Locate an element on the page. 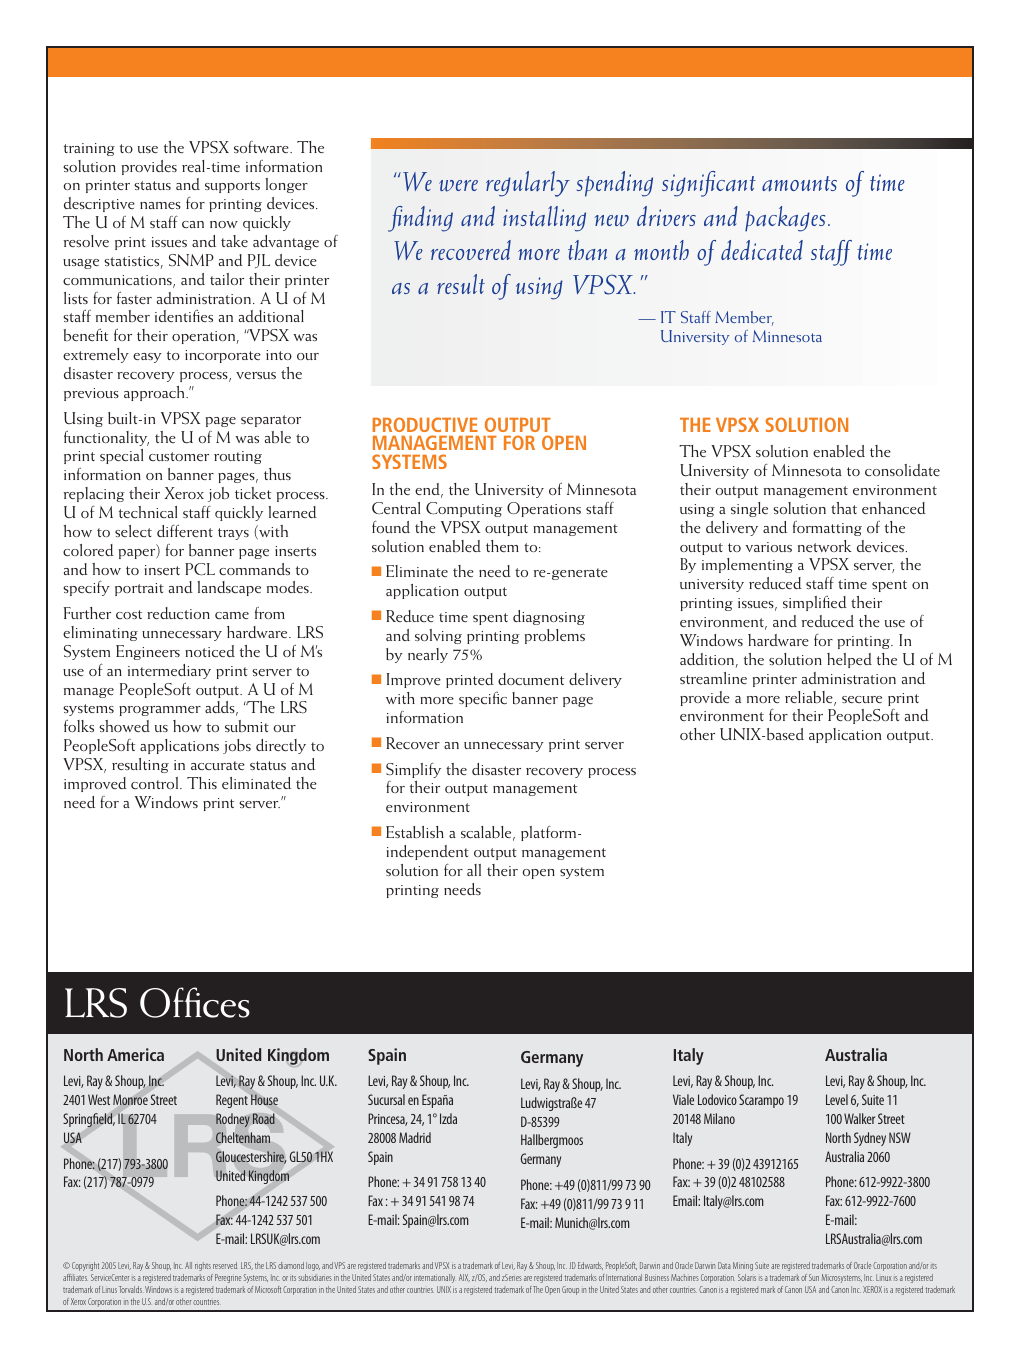  approach is located at coordinates (155, 393).
